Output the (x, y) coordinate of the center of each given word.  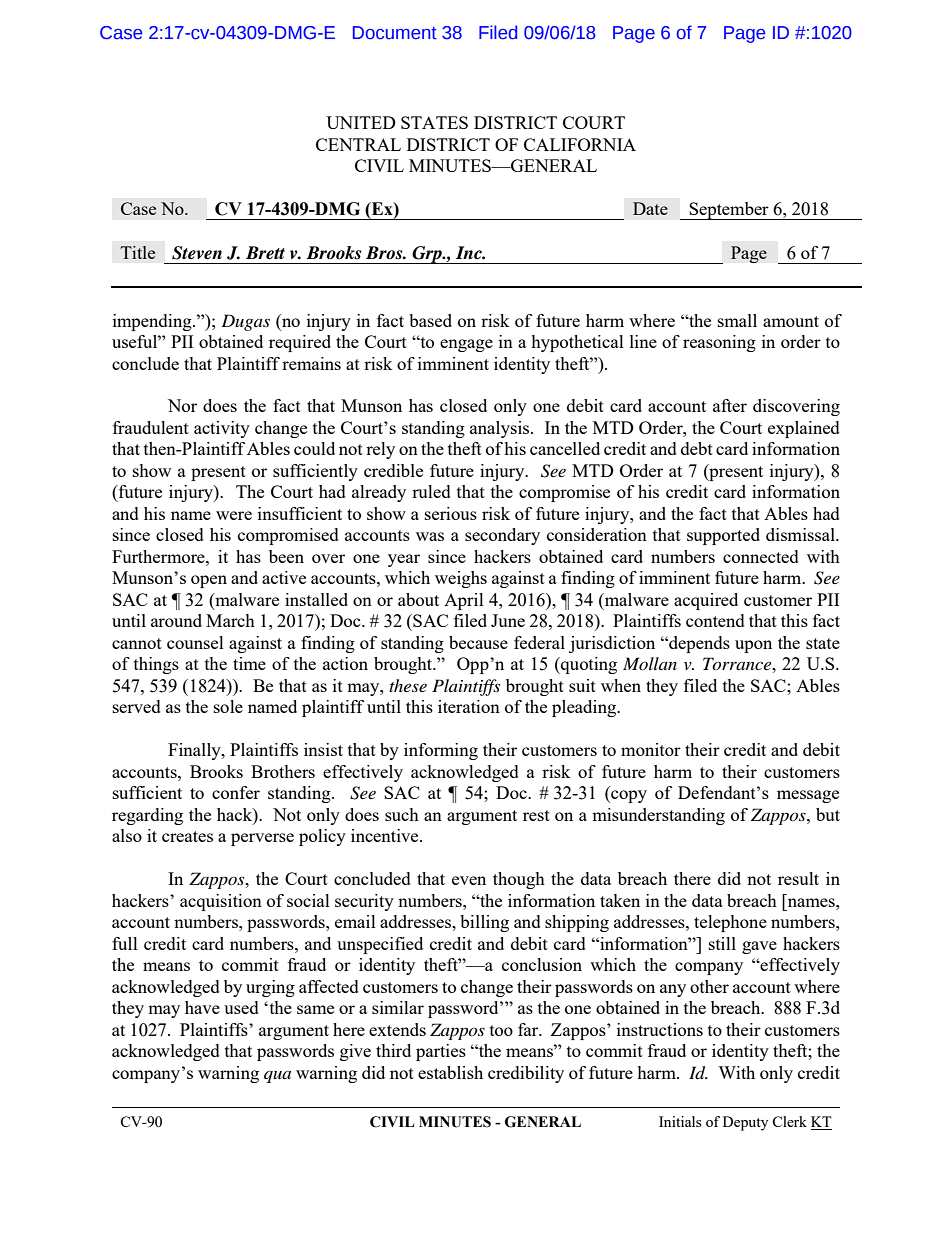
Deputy (745, 1123)
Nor (182, 405)
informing (441, 751)
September (729, 211)
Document (395, 33)
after (730, 405)
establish (450, 1072)
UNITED (361, 122)
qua (277, 1076)
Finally (195, 751)
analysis (501, 429)
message (808, 796)
